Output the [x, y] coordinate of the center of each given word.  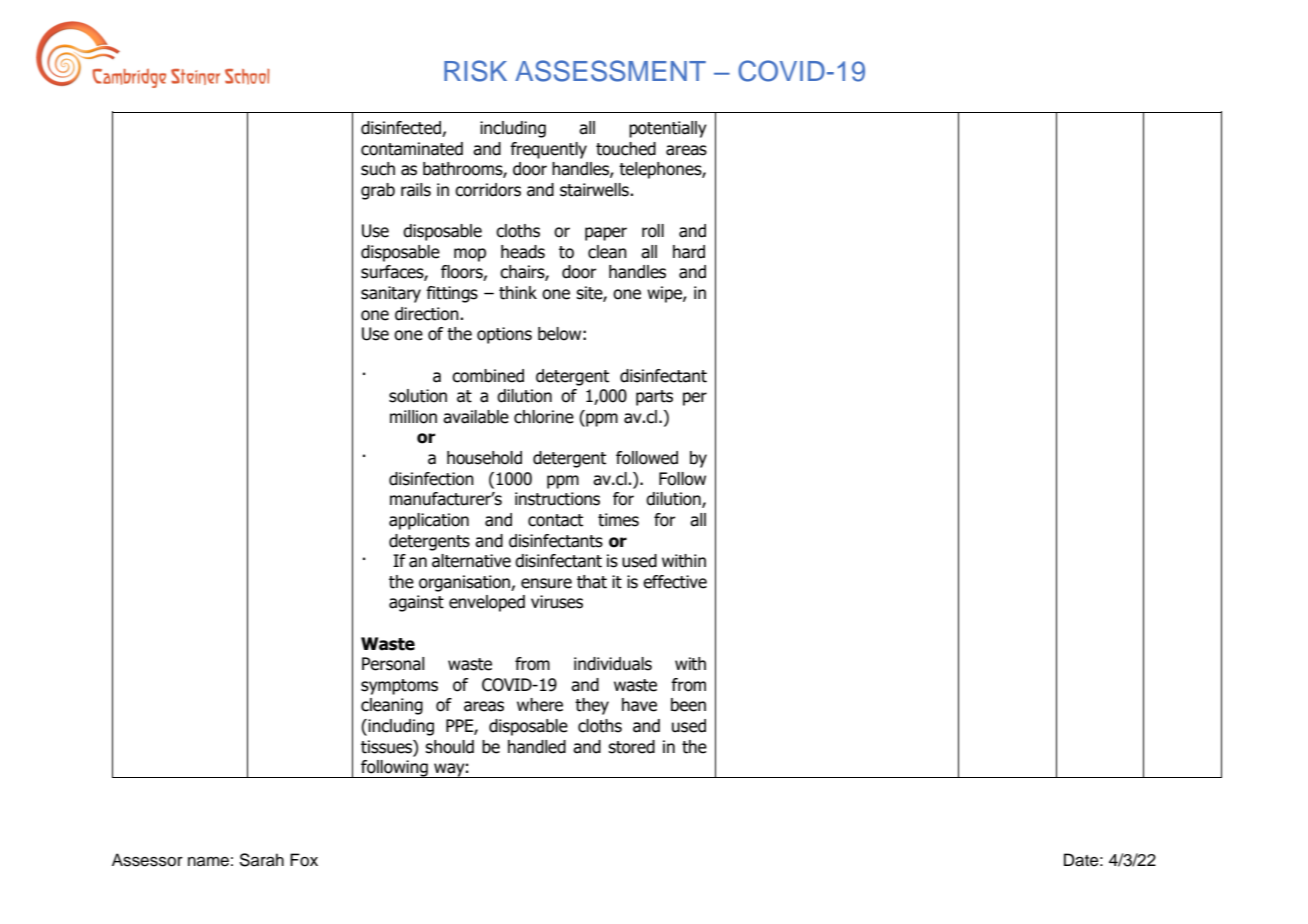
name [208, 862]
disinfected [402, 129]
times [618, 520]
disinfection [431, 479]
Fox [304, 860]
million [413, 417]
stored [631, 747]
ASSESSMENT [610, 71]
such [378, 169]
